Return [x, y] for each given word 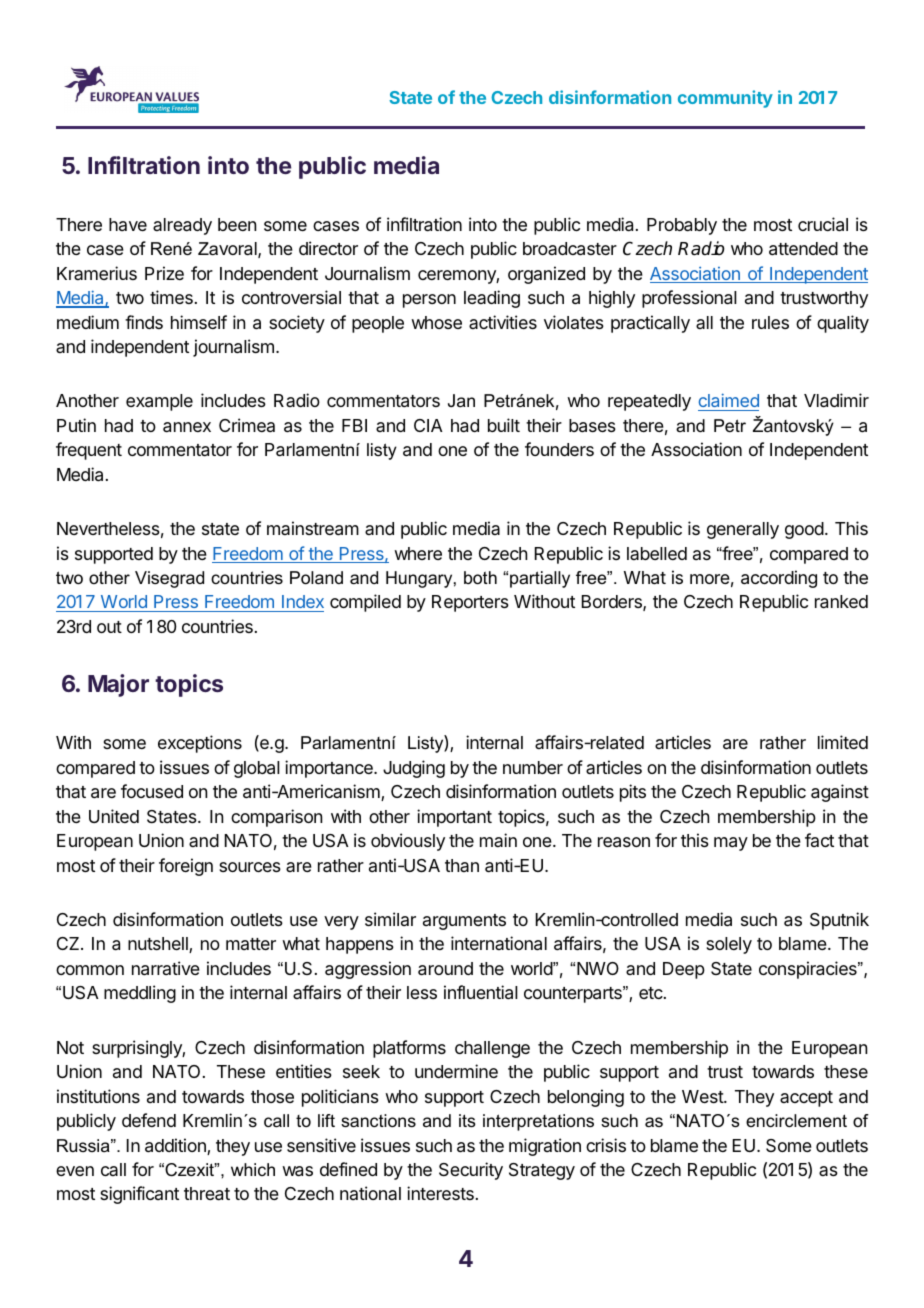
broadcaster [570, 249]
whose [436, 322]
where [418, 553]
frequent [89, 451]
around [445, 969]
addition [176, 1146]
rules [770, 322]
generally [743, 530]
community [725, 99]
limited [843, 742]
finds [144, 322]
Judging [414, 769]
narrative [166, 968]
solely [729, 945]
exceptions [200, 744]
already [182, 226]
